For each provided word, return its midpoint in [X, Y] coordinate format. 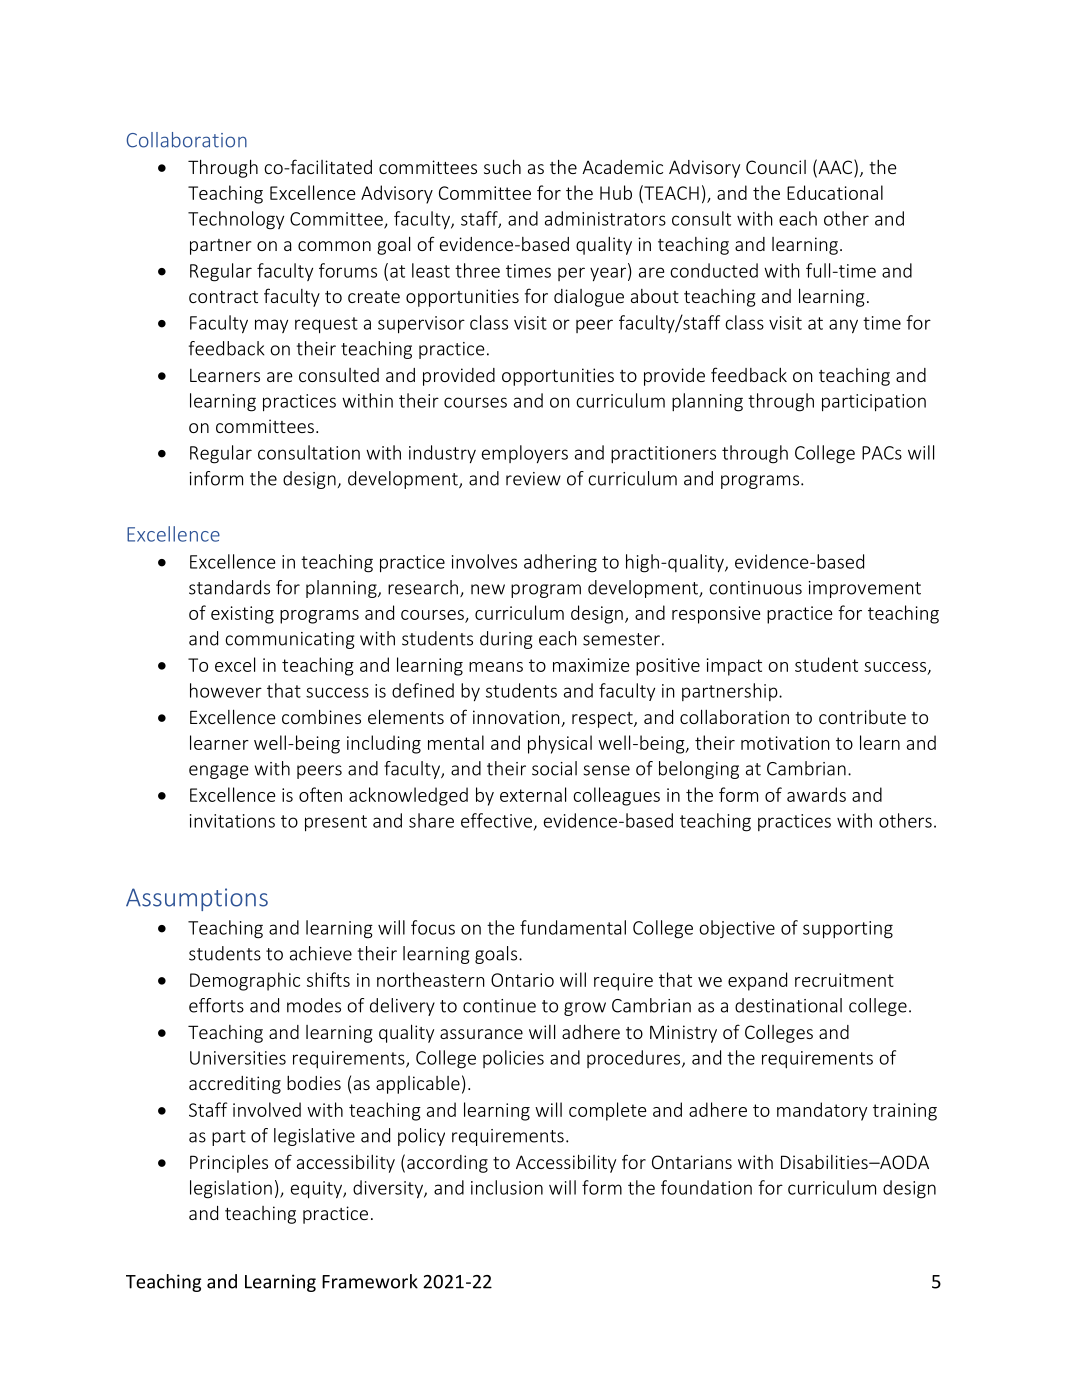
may [271, 326]
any [843, 326]
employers [525, 454]
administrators [605, 218]
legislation [231, 1189]
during [506, 640]
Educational [835, 192]
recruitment [844, 980]
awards [816, 794]
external [533, 794]
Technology [236, 220]
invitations [232, 821]
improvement [865, 589]
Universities [238, 1058]
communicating [289, 640]
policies [513, 1059]
